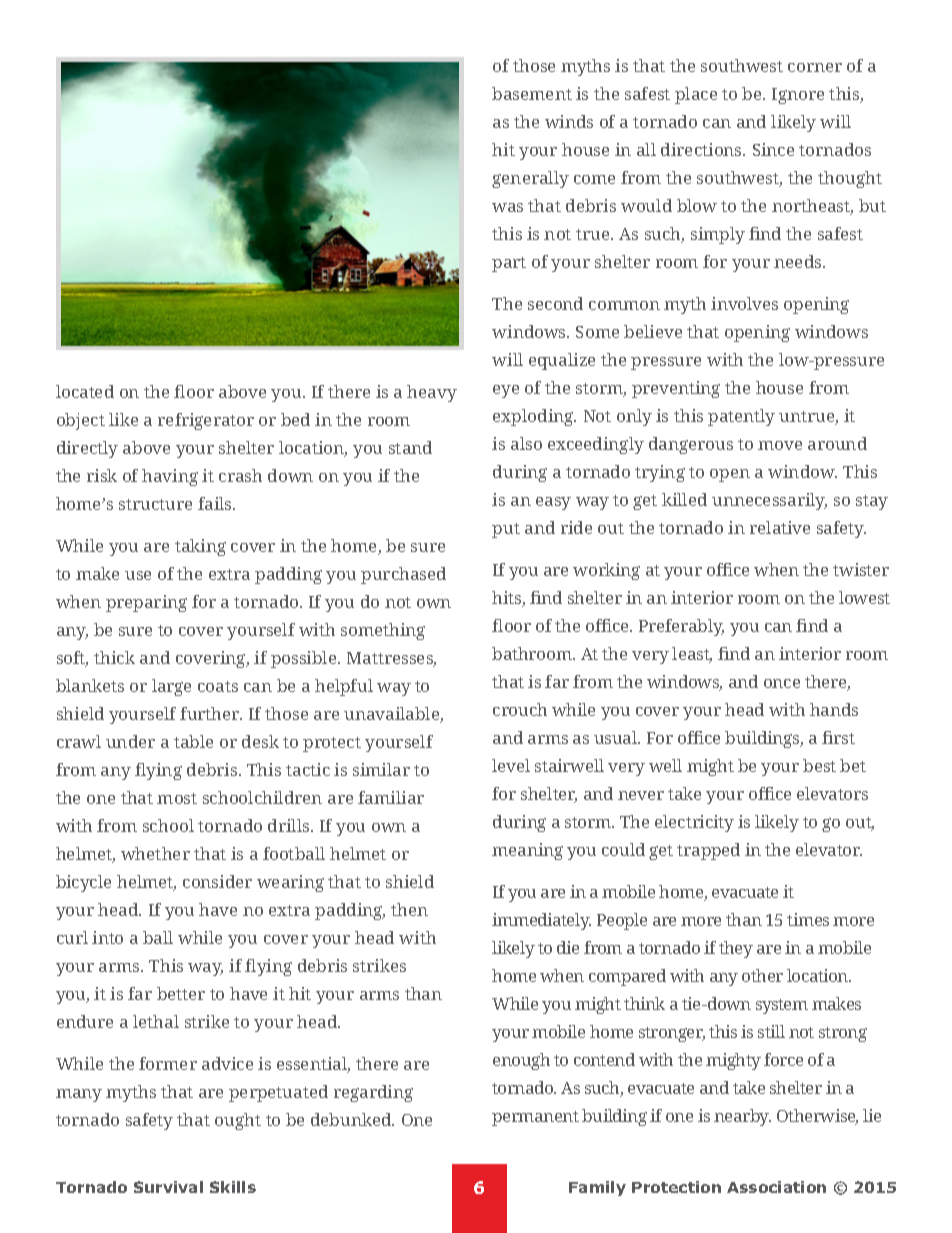 This page has height=1233, width=952. Describe the element at coordinates (838, 737) in the page. I see `first` at that location.
